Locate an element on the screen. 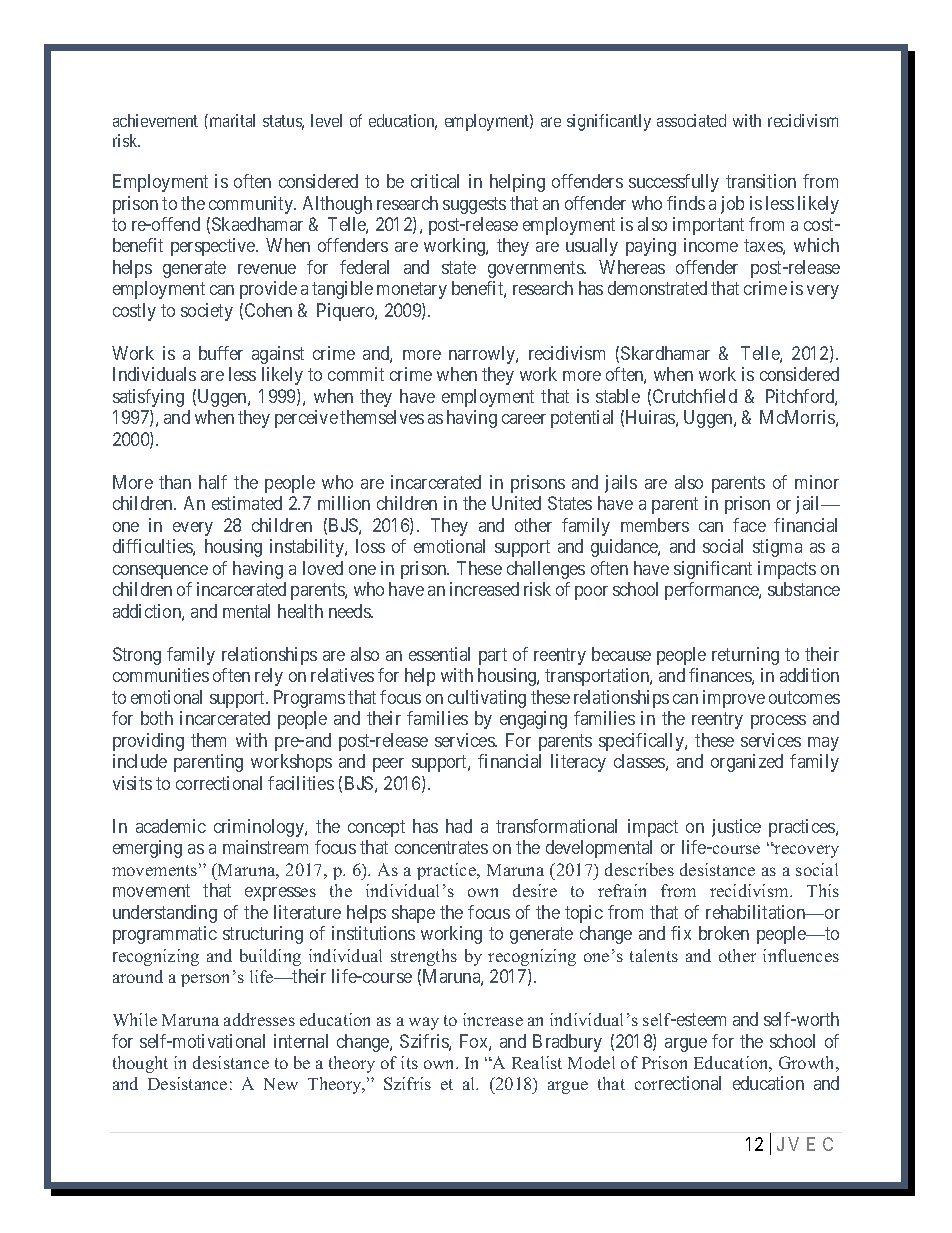 The image size is (952, 1233). transition is located at coordinates (761, 181).
